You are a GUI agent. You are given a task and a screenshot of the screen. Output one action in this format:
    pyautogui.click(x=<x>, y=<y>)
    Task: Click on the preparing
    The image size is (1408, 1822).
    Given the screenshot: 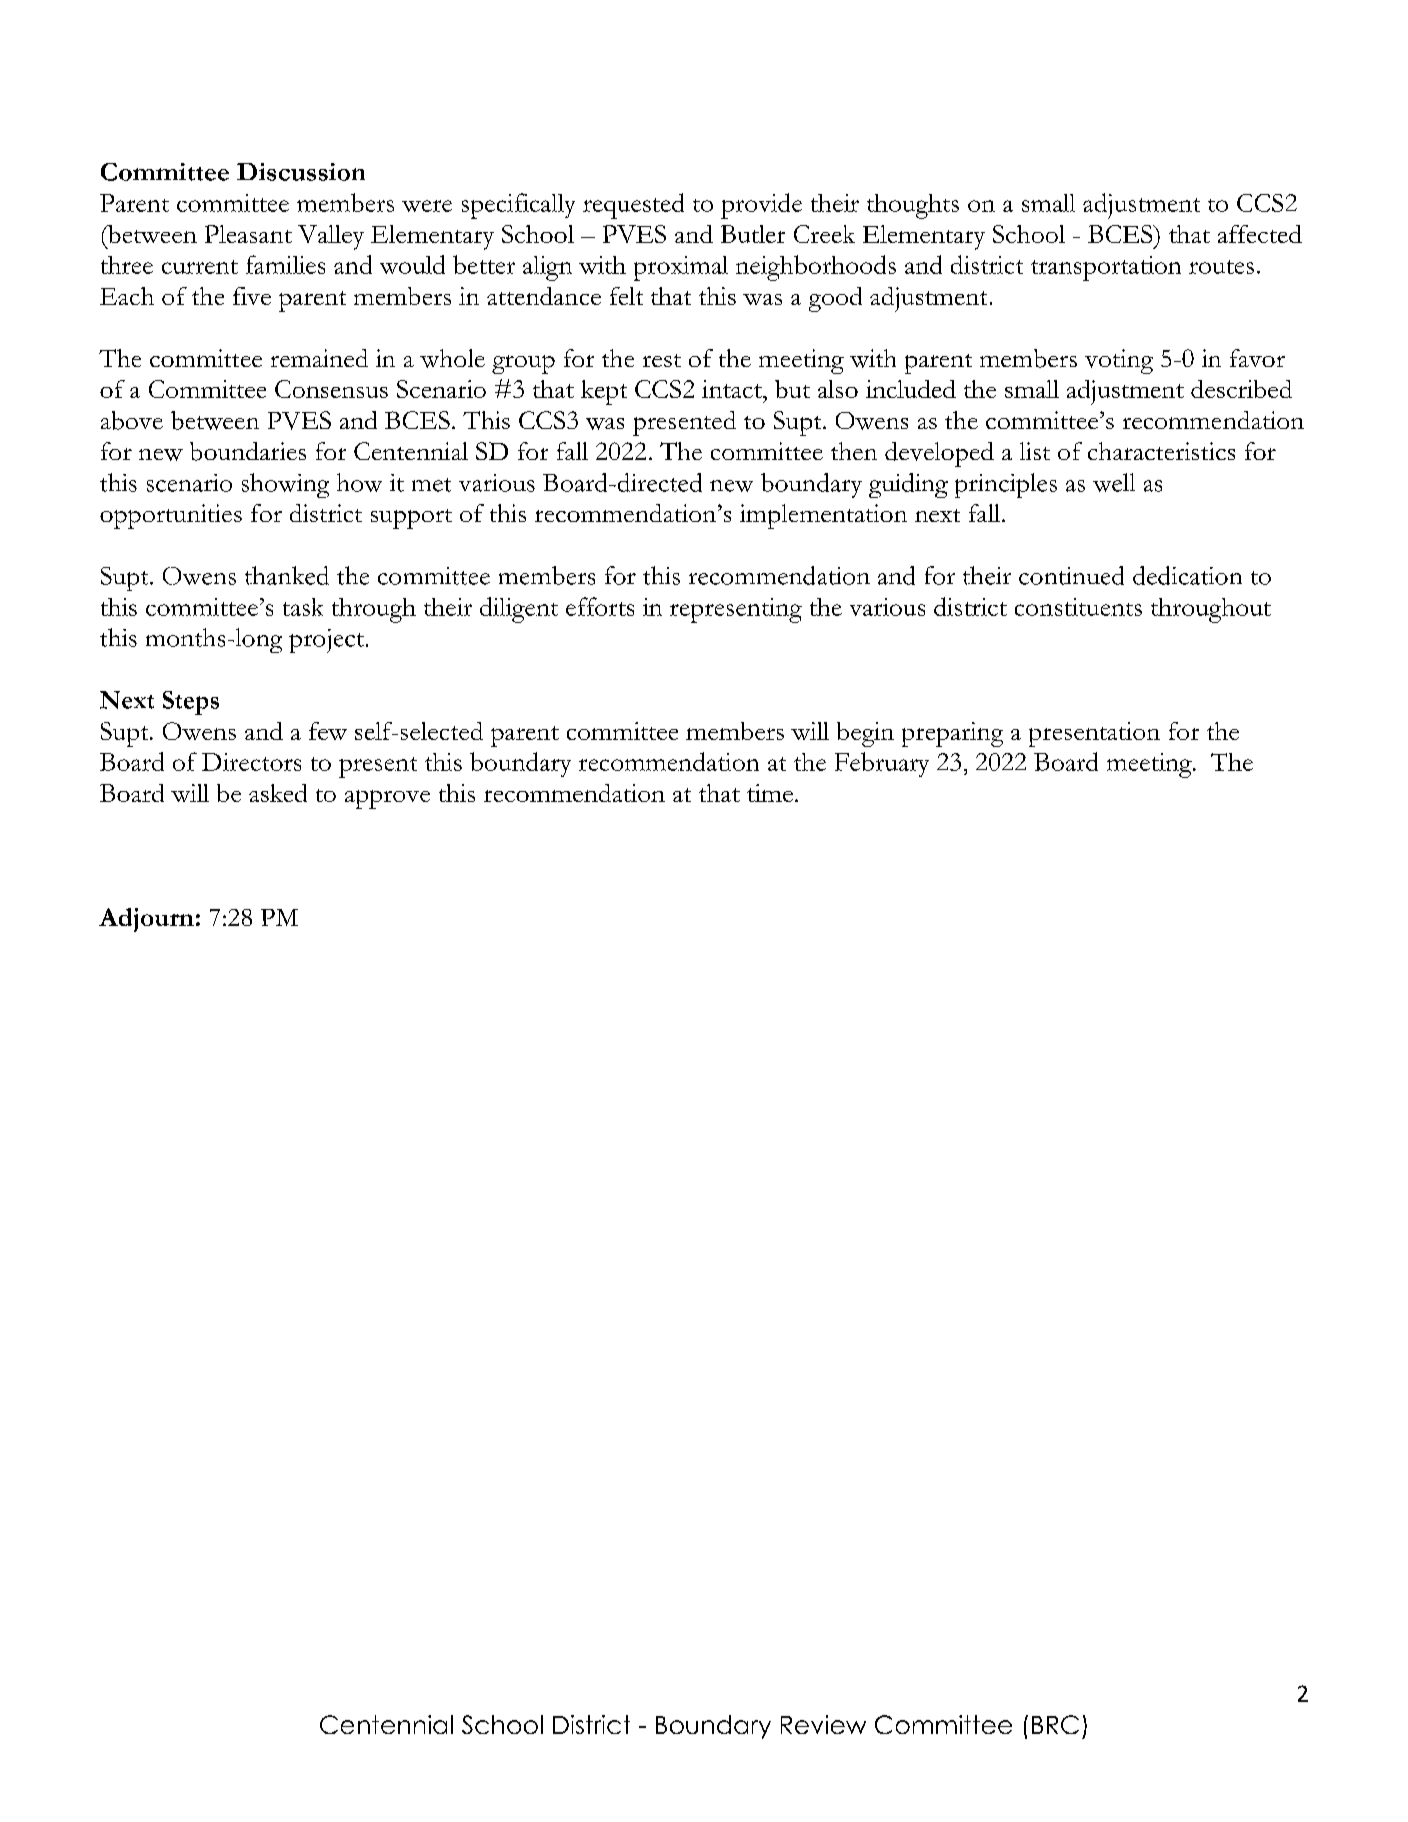 What is the action you would take?
    pyautogui.click(x=952, y=734)
